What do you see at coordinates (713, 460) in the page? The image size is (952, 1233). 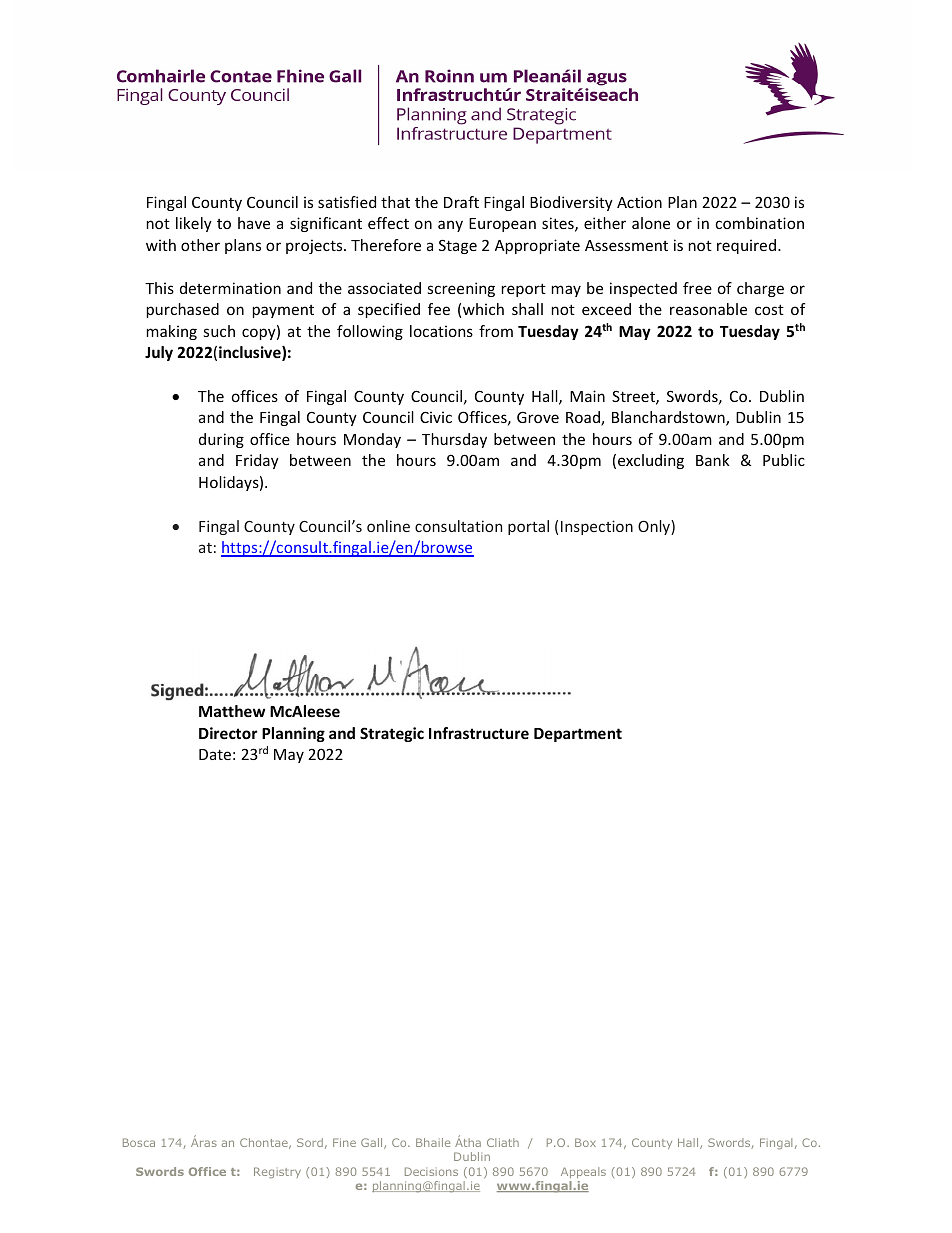 I see `Bank` at bounding box center [713, 460].
